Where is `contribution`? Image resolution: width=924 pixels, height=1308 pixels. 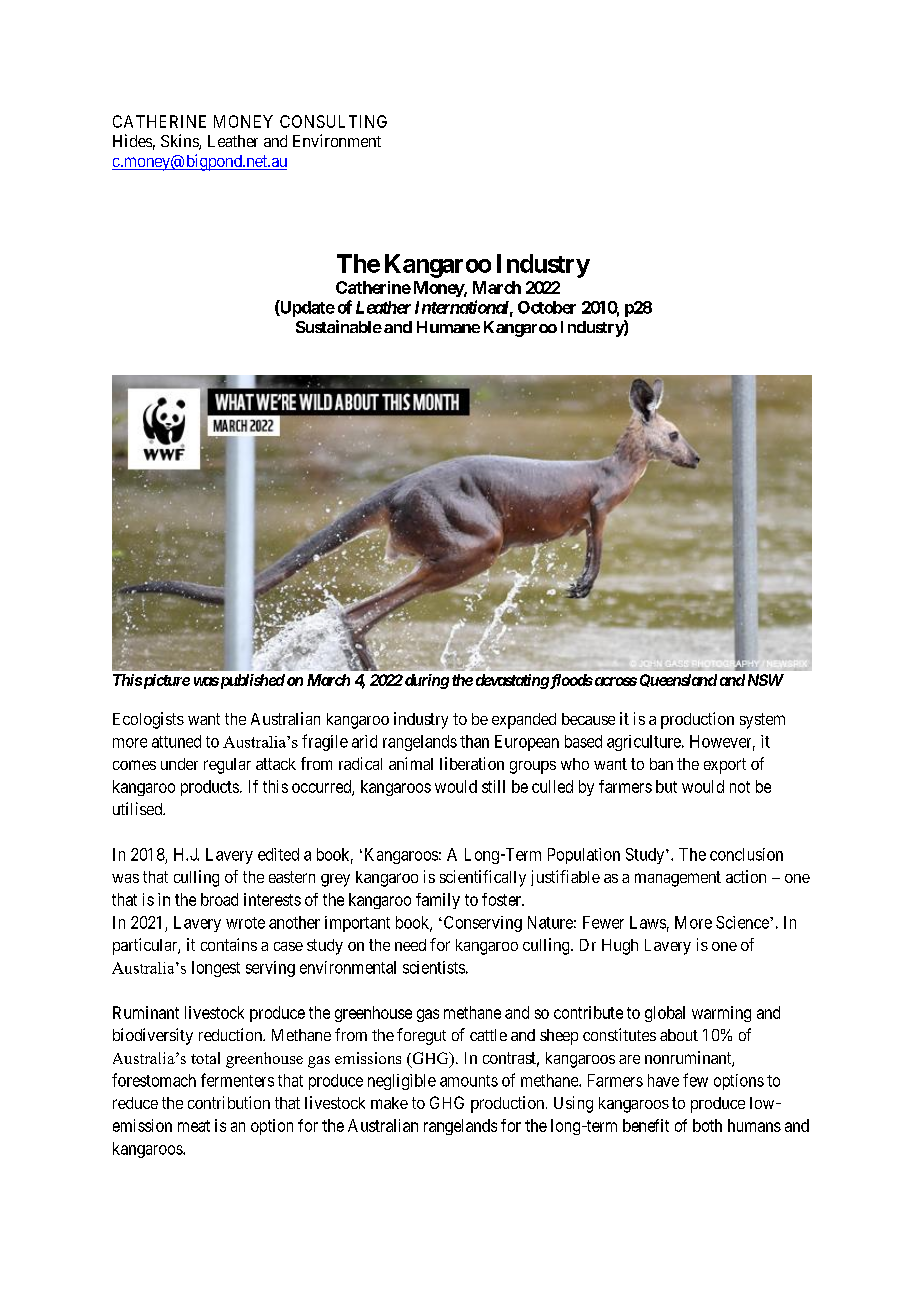 contribution is located at coordinates (229, 1102).
